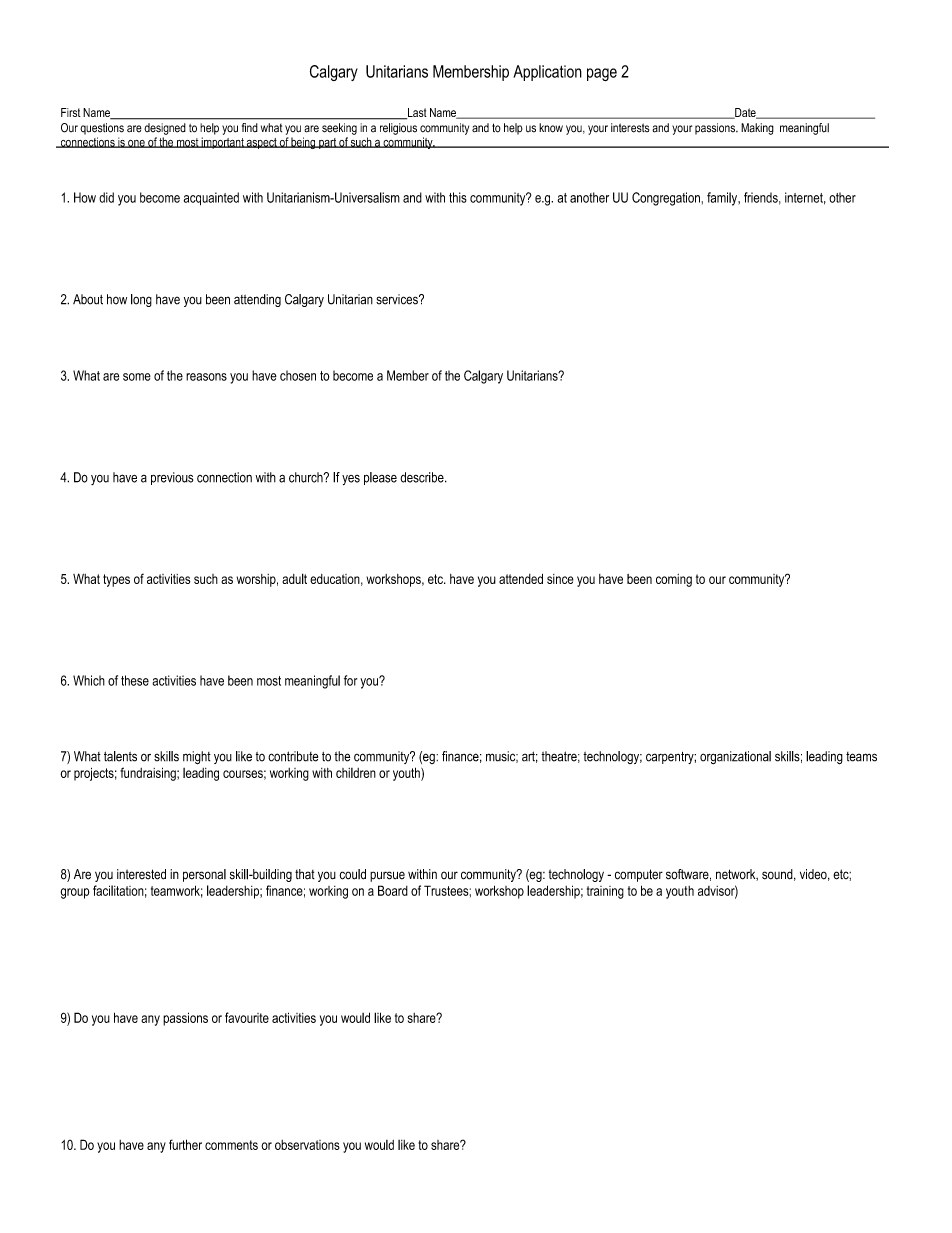  I want to click on religious, so click(398, 129).
